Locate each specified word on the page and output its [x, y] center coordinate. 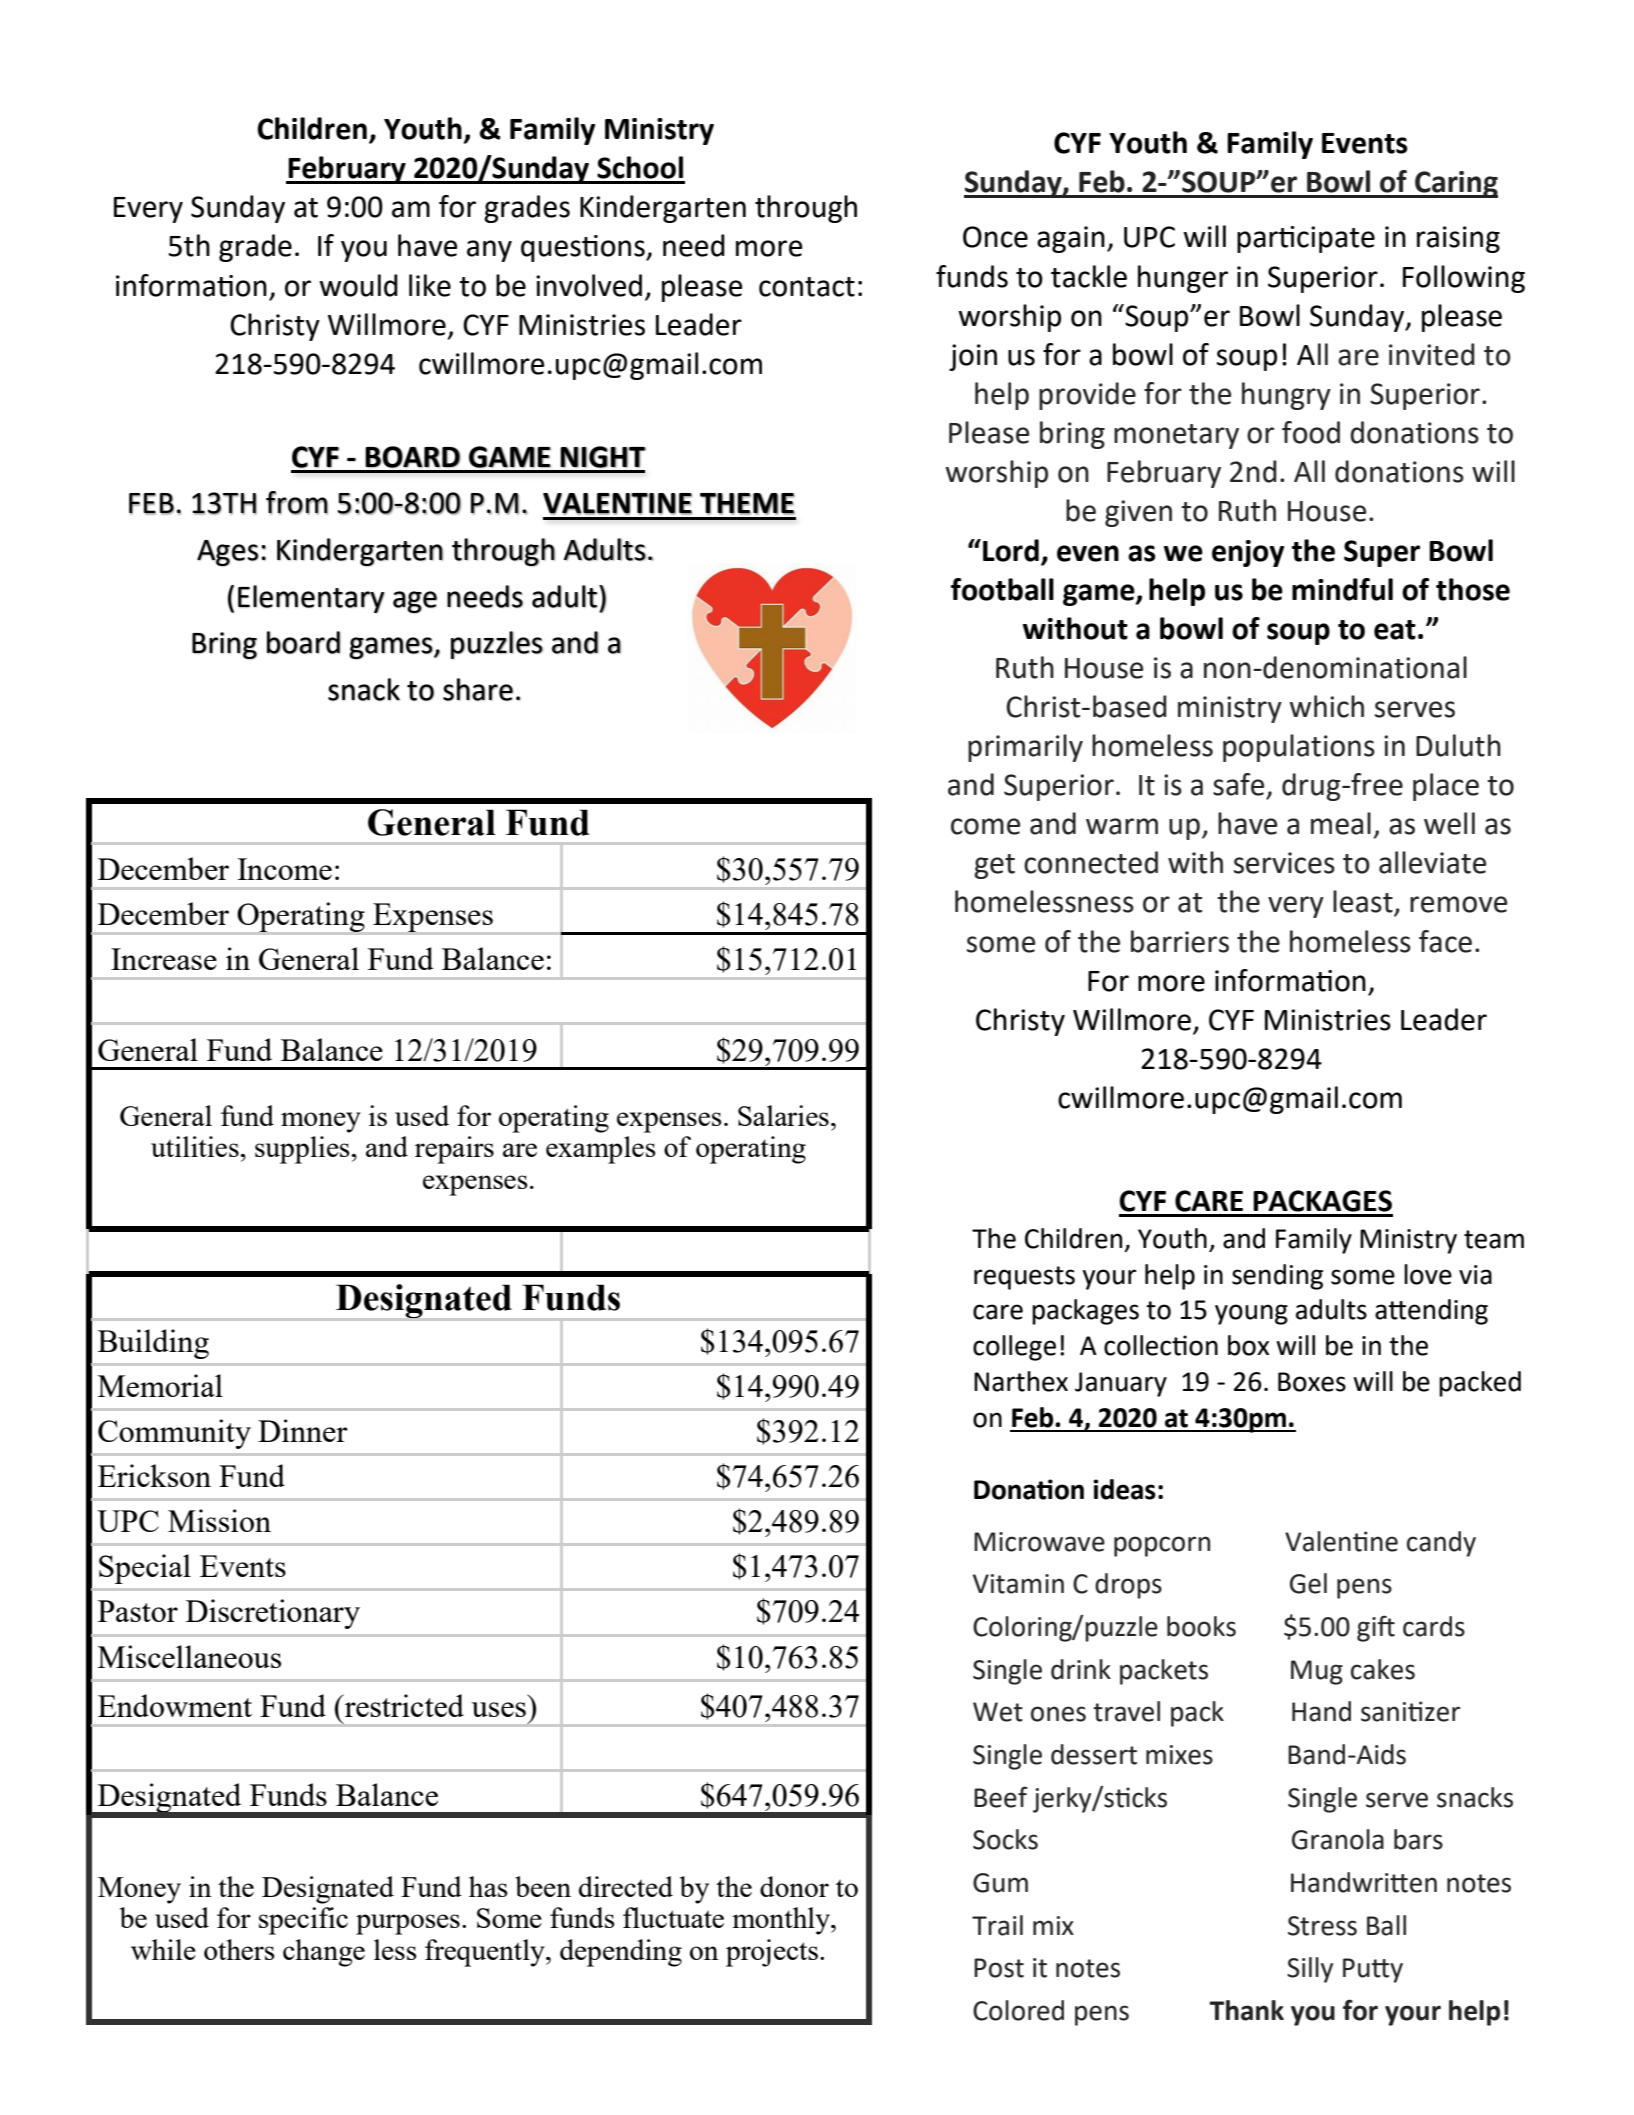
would [358, 285]
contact [807, 287]
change [324, 1953]
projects [773, 1953]
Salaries [783, 1115]
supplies [302, 1150]
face [1445, 941]
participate [1306, 239]
